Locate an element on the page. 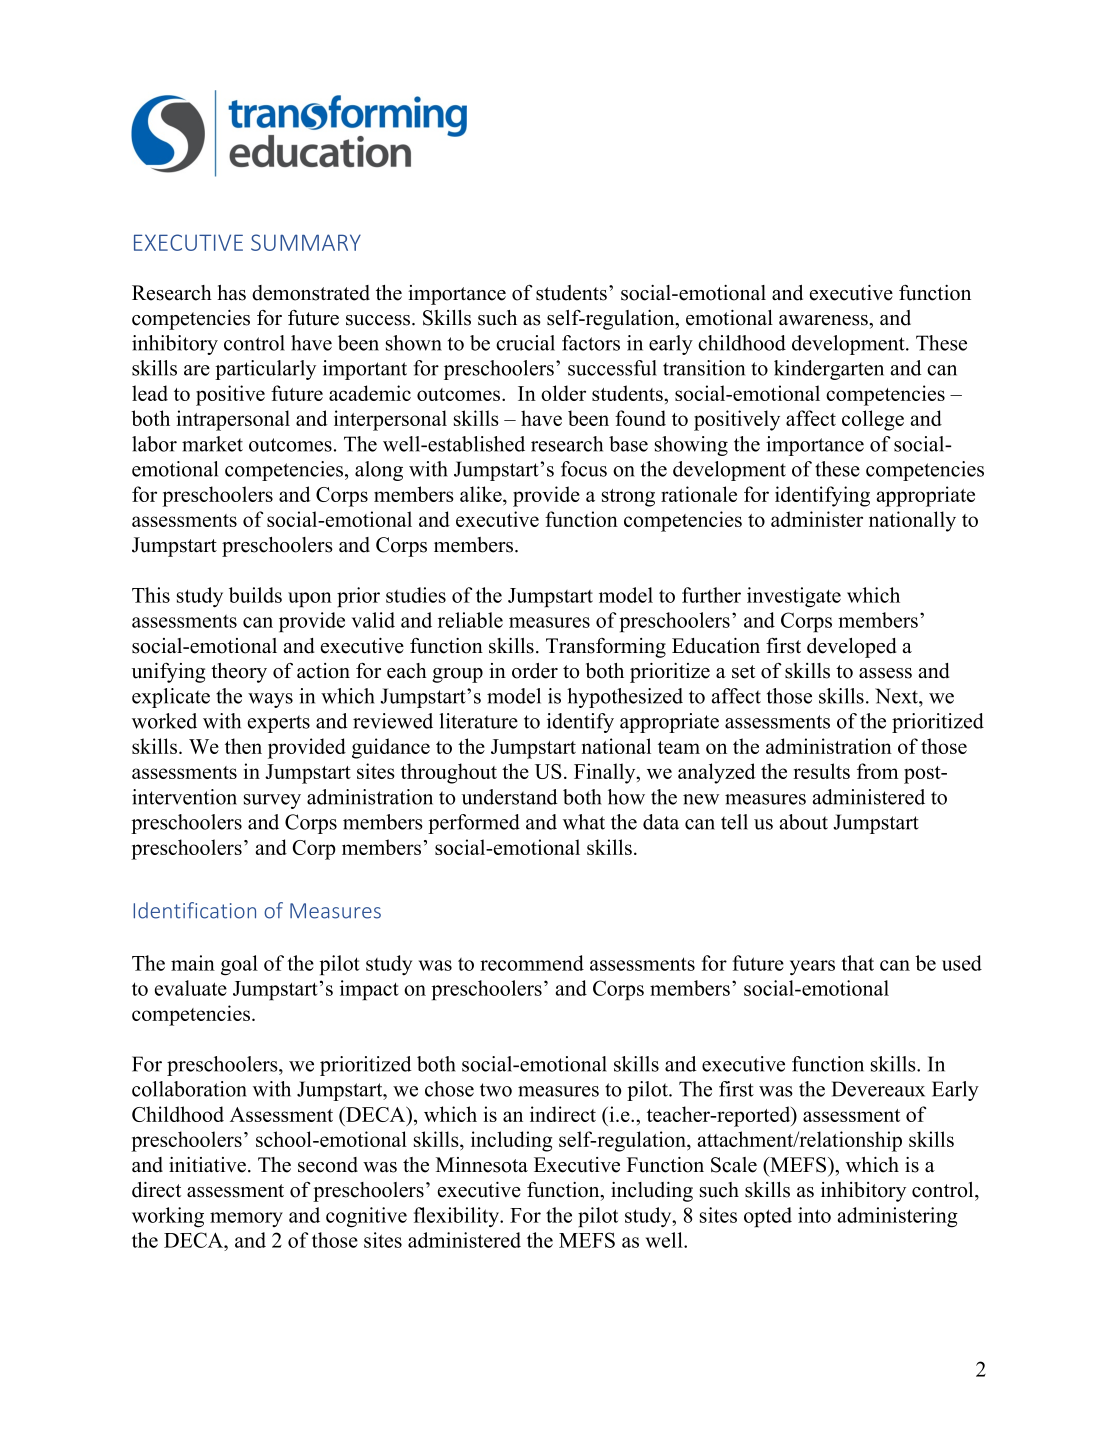 This document has height=1447, width=1118. recommend is located at coordinates (532, 963).
